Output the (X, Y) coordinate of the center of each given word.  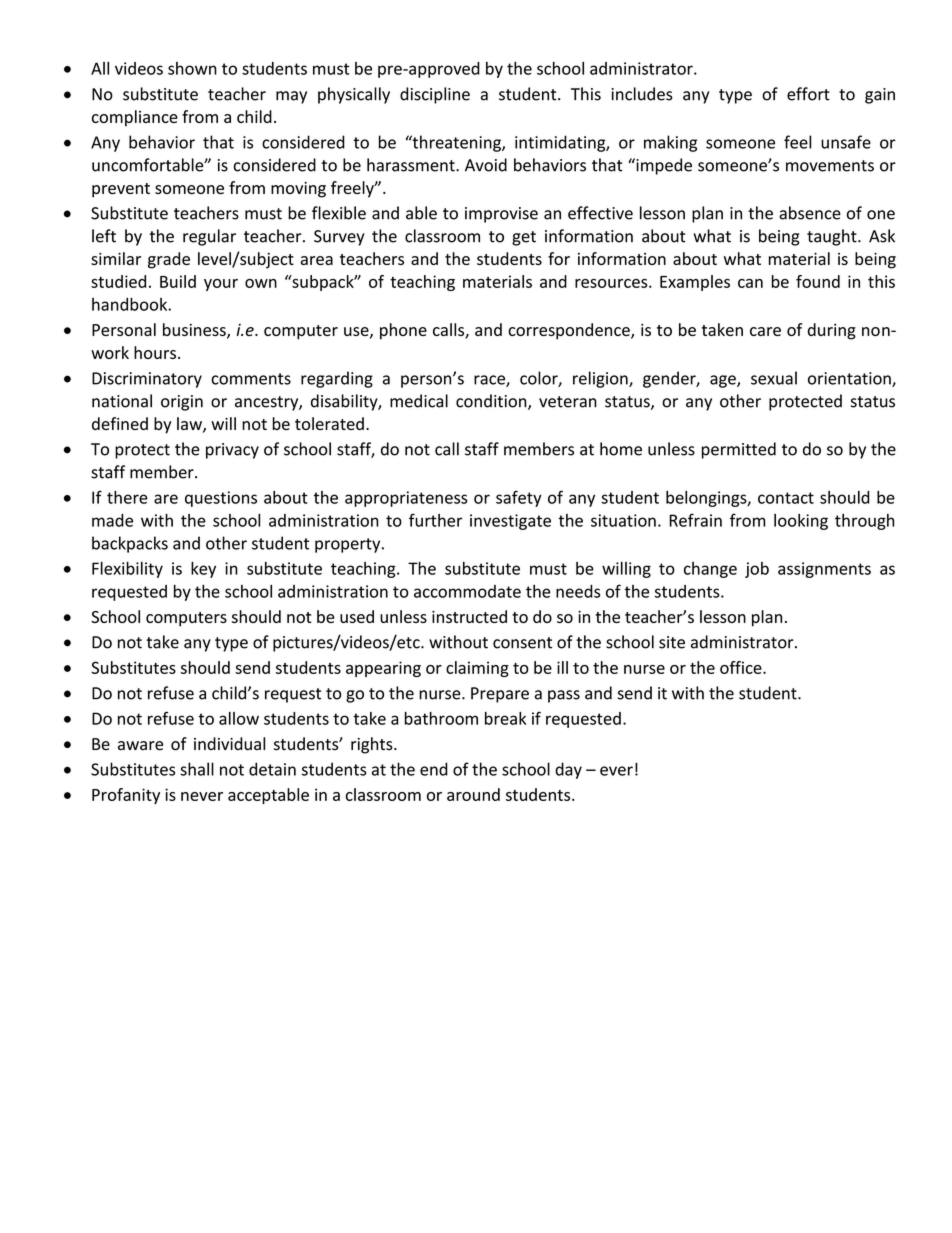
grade (169, 260)
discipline (435, 95)
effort (808, 94)
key (203, 570)
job (757, 570)
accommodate (467, 591)
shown (192, 68)
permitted (739, 450)
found (818, 281)
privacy (232, 451)
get (524, 238)
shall (197, 769)
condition (492, 402)
